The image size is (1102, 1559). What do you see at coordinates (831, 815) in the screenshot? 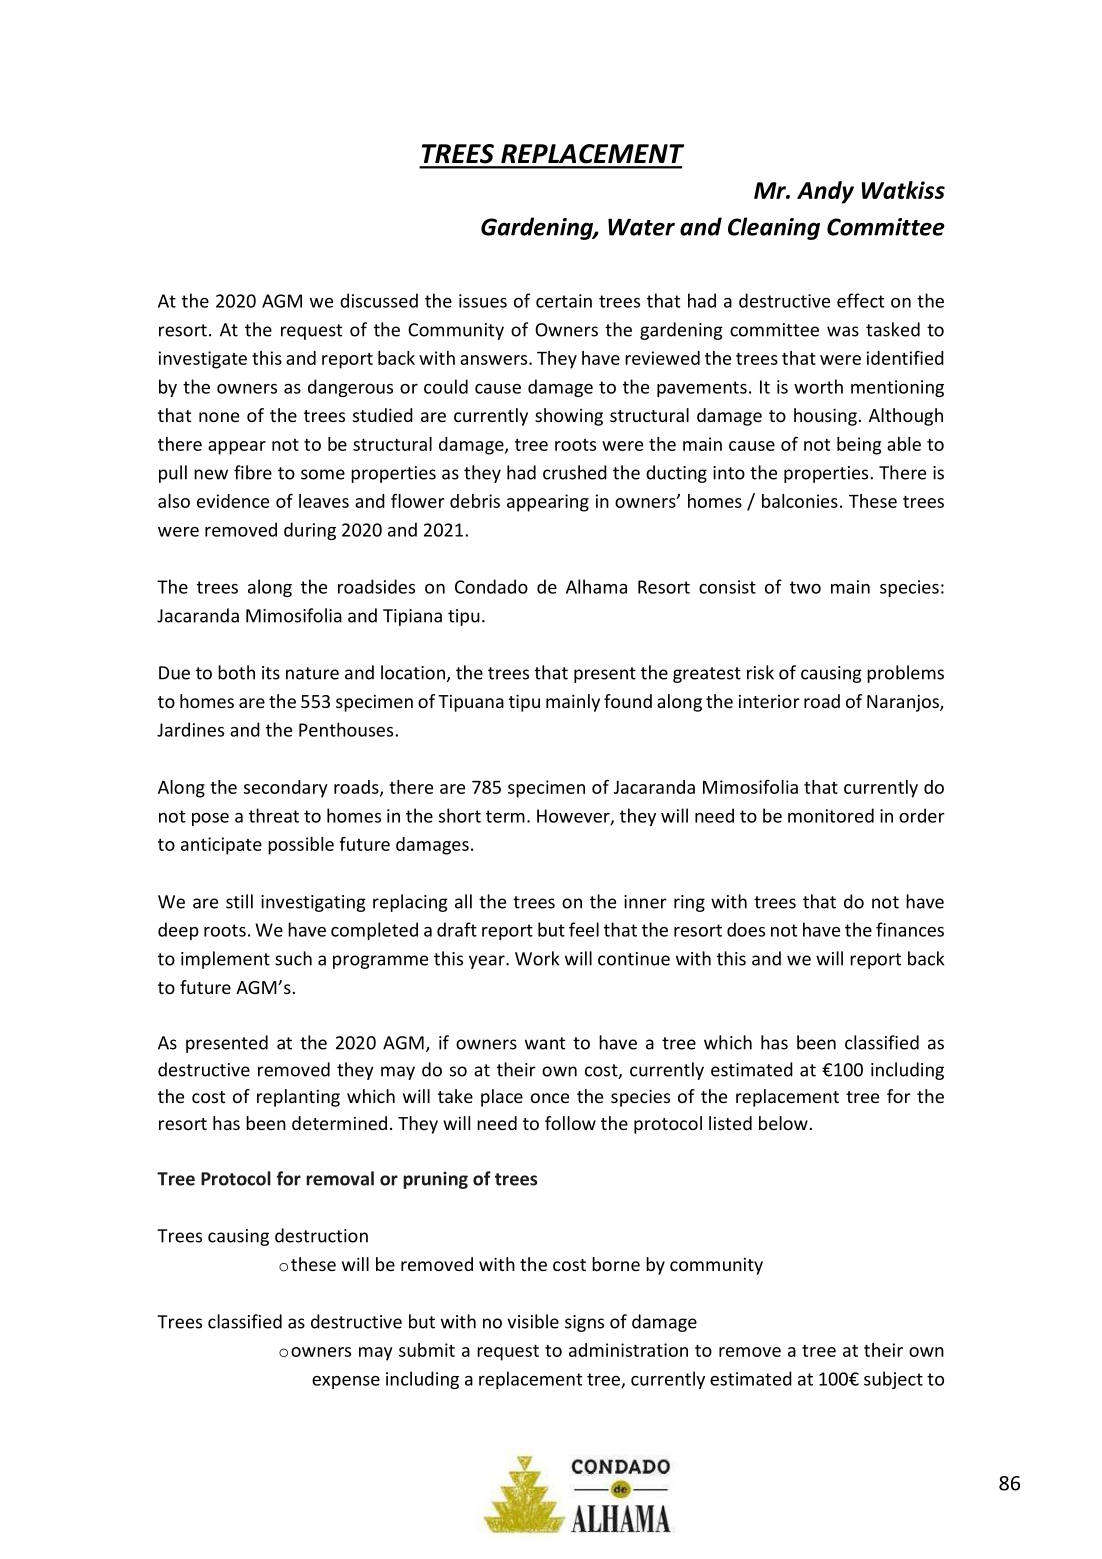
I see `monitored` at bounding box center [831, 815].
